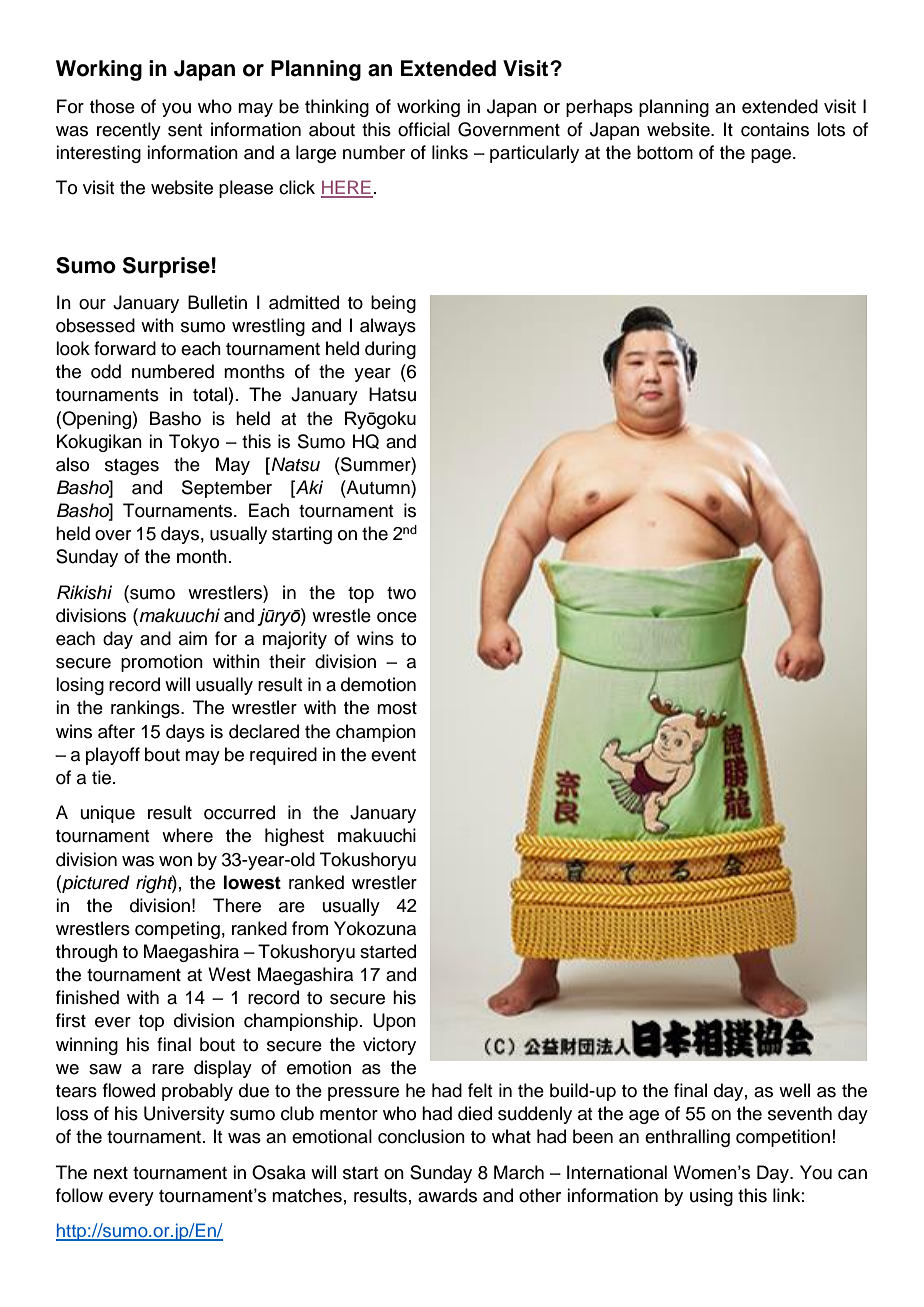  What do you see at coordinates (111, 1173) in the document?
I see `next` at bounding box center [111, 1173].
